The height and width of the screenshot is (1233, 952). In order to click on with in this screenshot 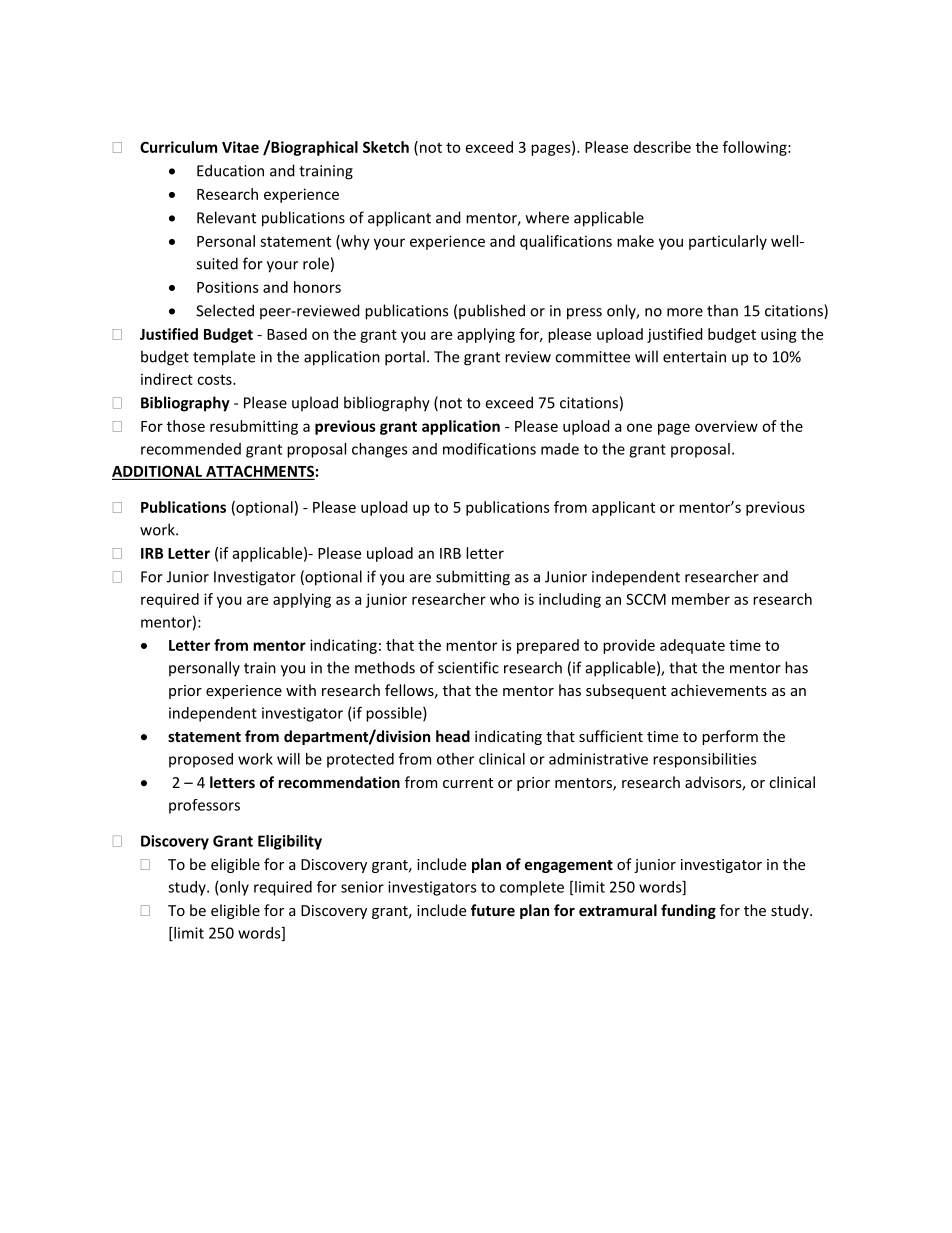, I will do `click(301, 690)`.
